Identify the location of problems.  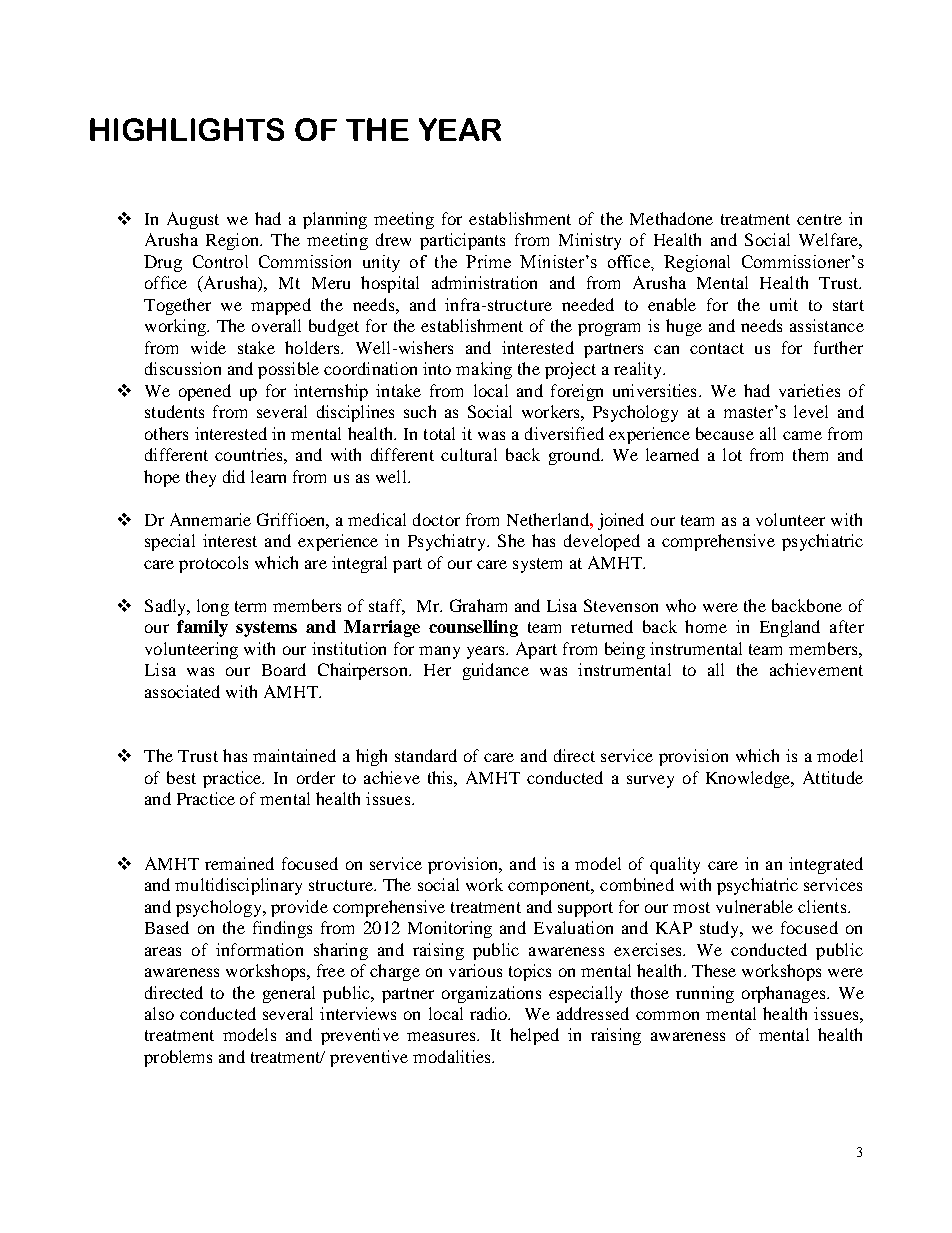
(178, 1058).
